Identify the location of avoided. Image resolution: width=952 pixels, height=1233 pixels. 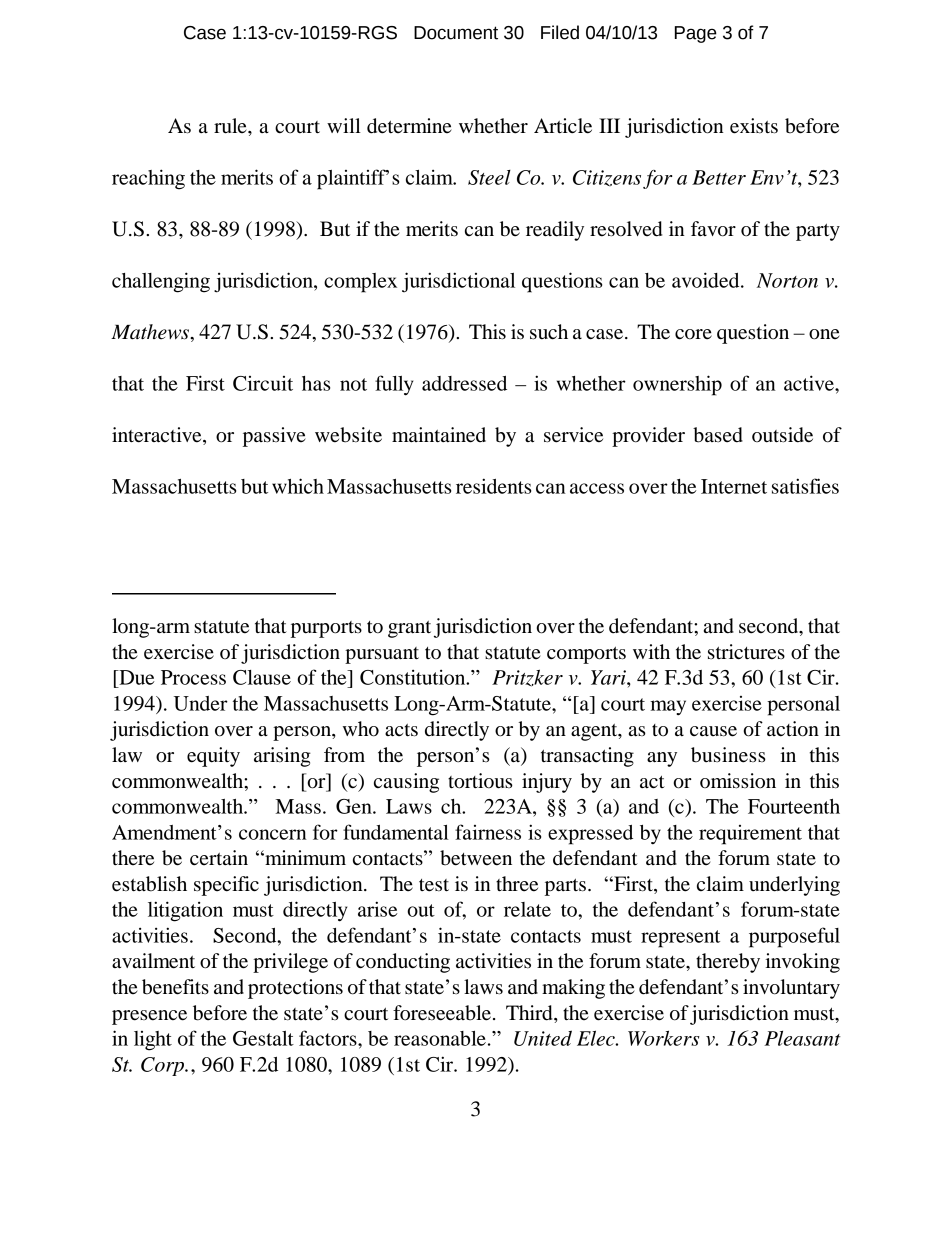
(707, 280).
